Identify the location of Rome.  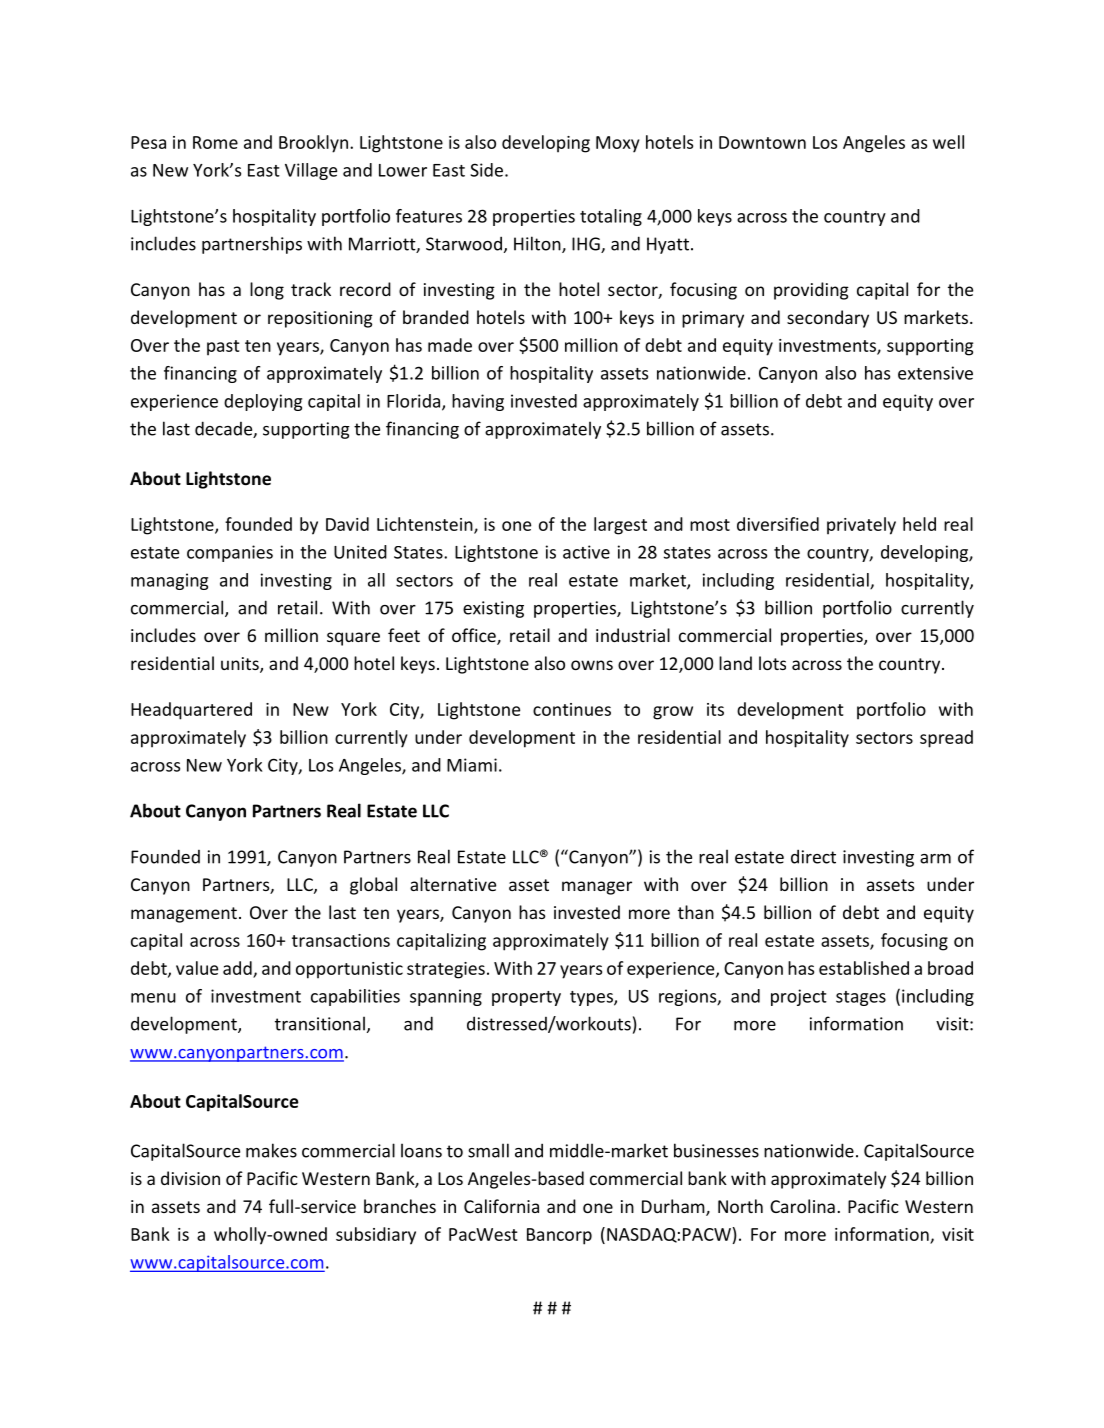
(215, 142).
